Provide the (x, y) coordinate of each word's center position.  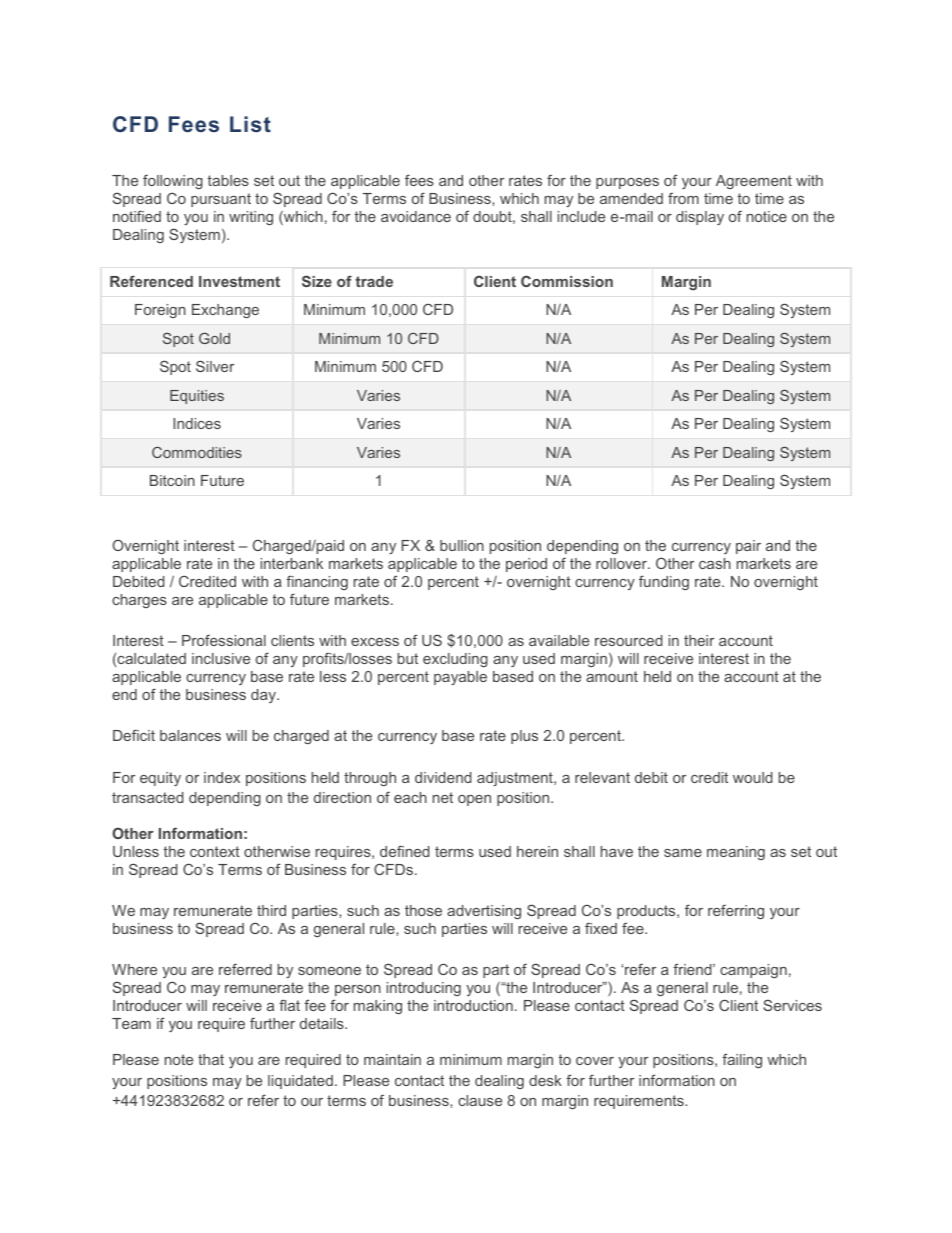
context (215, 851)
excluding (455, 660)
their (699, 640)
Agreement (754, 182)
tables (228, 180)
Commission (567, 281)
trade (374, 281)
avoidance (416, 216)
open (474, 800)
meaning (736, 853)
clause (480, 1100)
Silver (215, 366)
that (211, 1059)
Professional (224, 640)
